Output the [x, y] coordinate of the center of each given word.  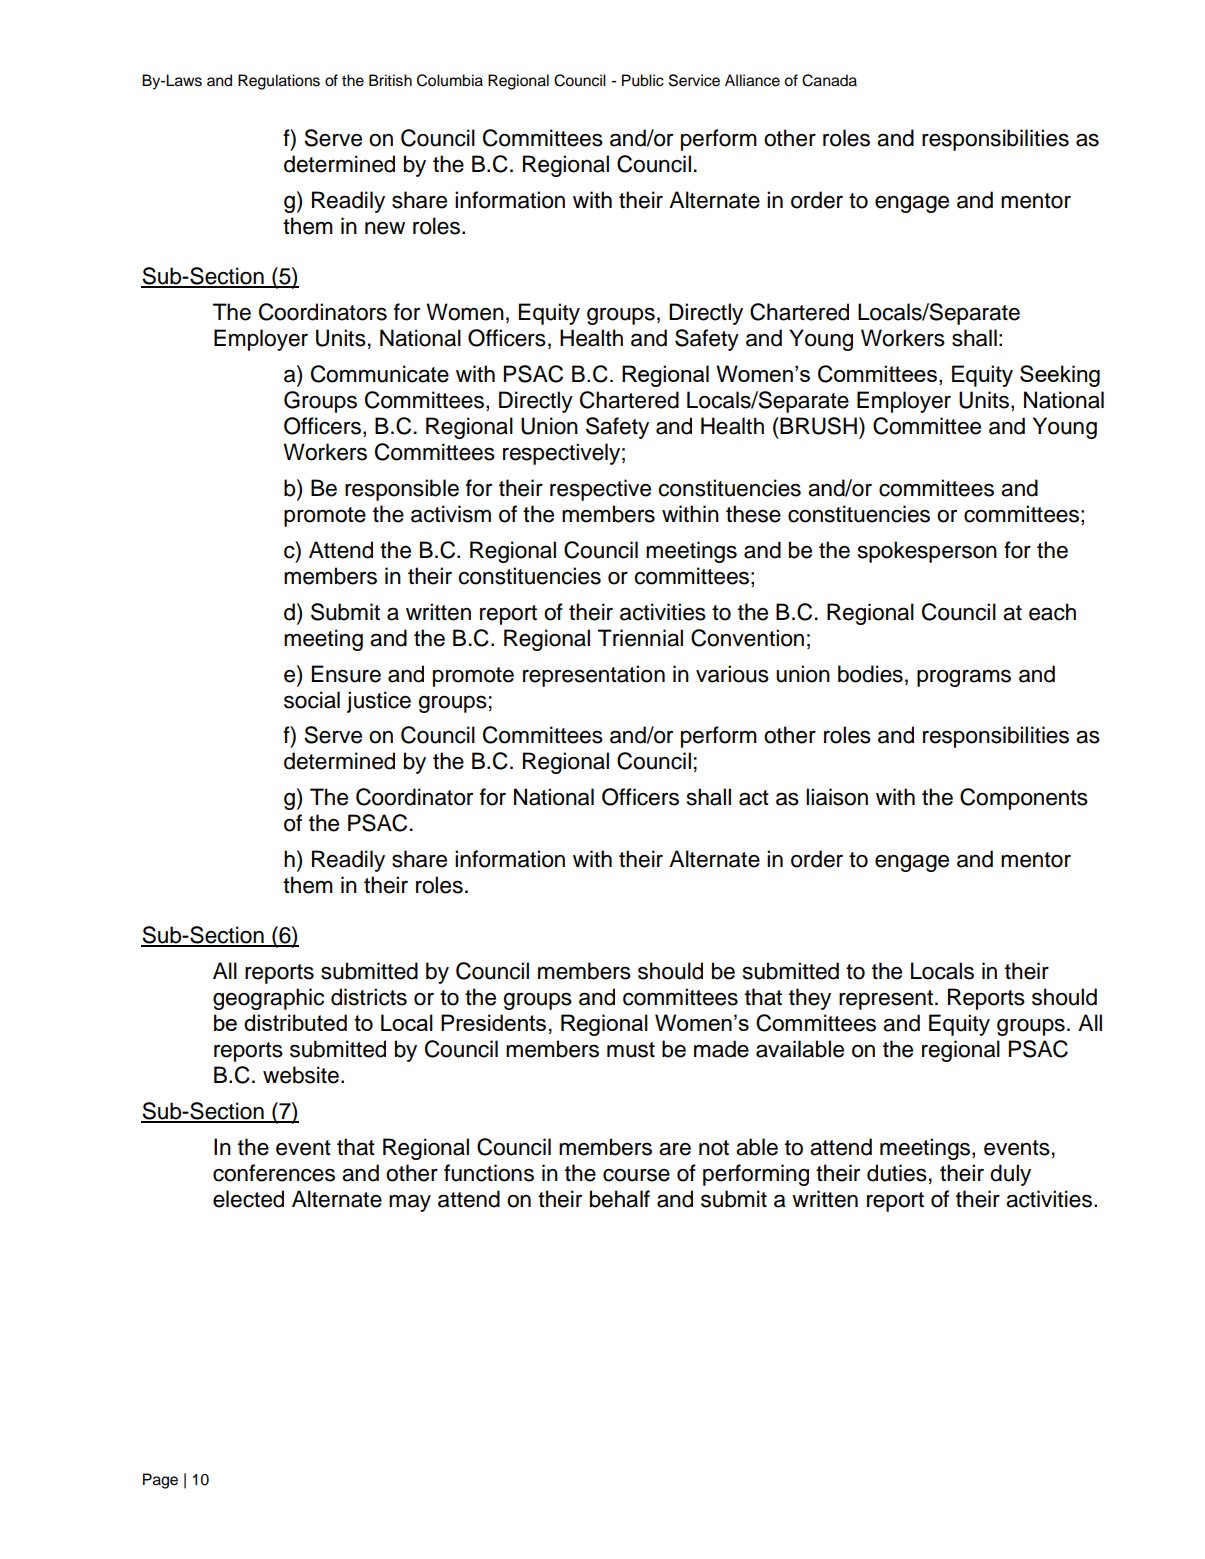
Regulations [279, 82]
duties [897, 1173]
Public [643, 80]
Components [1024, 799]
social [312, 700]
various [732, 674]
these [753, 514]
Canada [829, 80]
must [631, 1050]
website [301, 1075]
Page [160, 1481]
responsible [402, 490]
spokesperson [927, 552]
